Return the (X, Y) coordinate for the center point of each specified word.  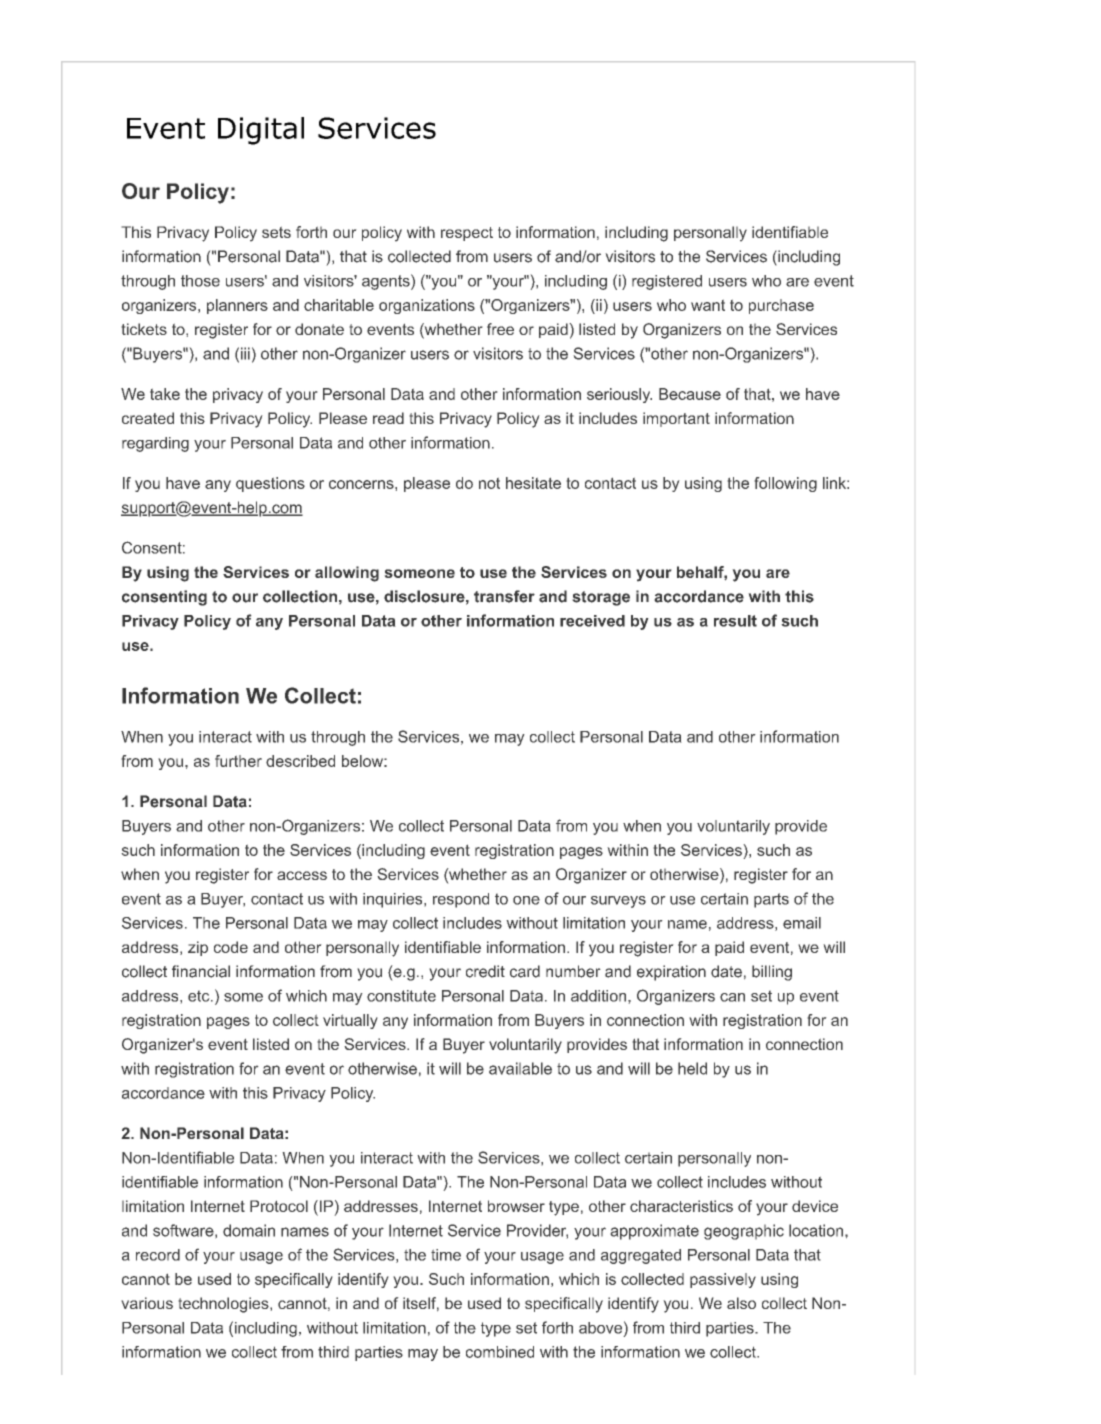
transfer (504, 596)
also (741, 1303)
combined (500, 1352)
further (238, 761)
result (735, 621)
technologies (224, 1305)
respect (467, 234)
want (708, 305)
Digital (261, 131)
